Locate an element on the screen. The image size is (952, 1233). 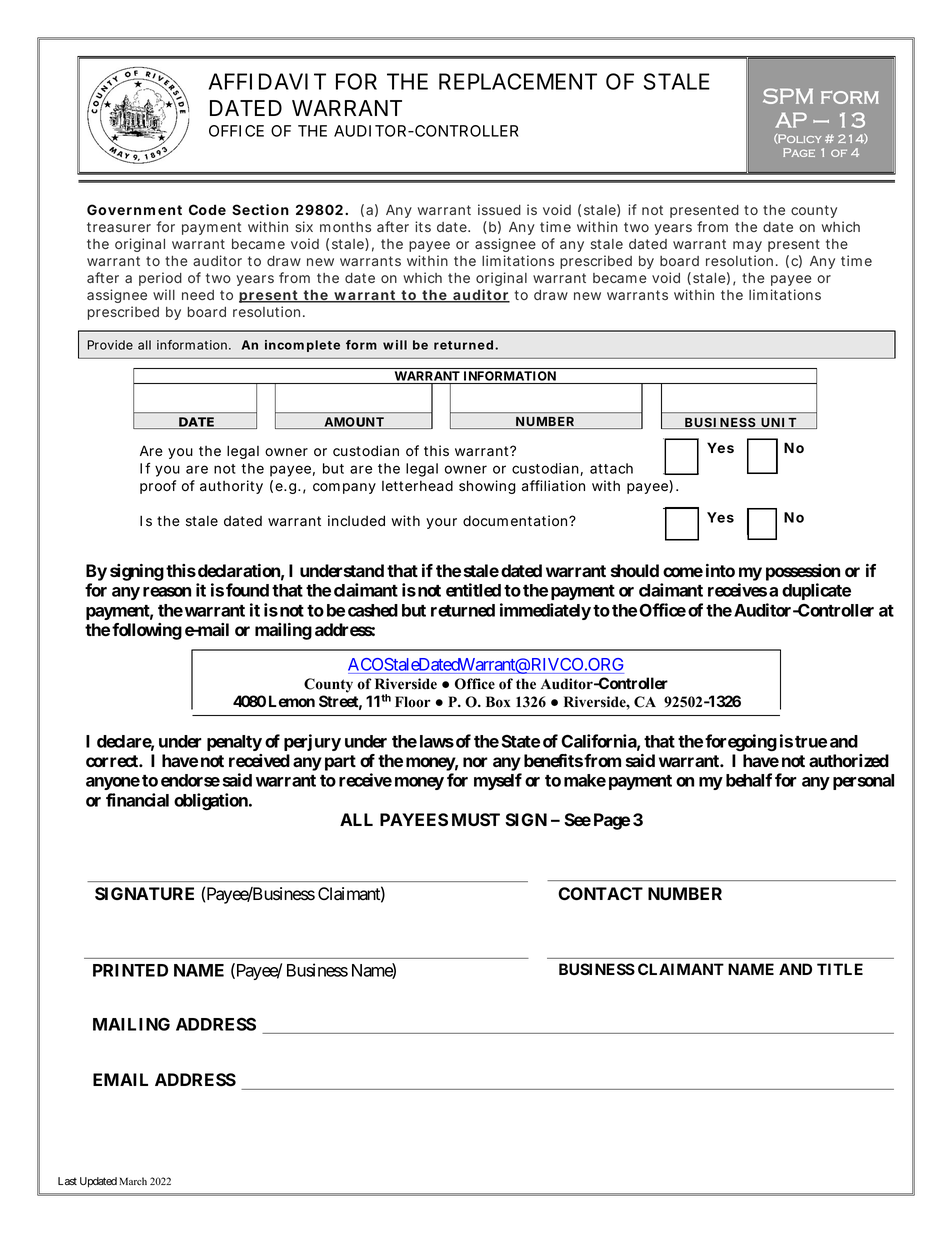
March is located at coordinates (133, 1181).
